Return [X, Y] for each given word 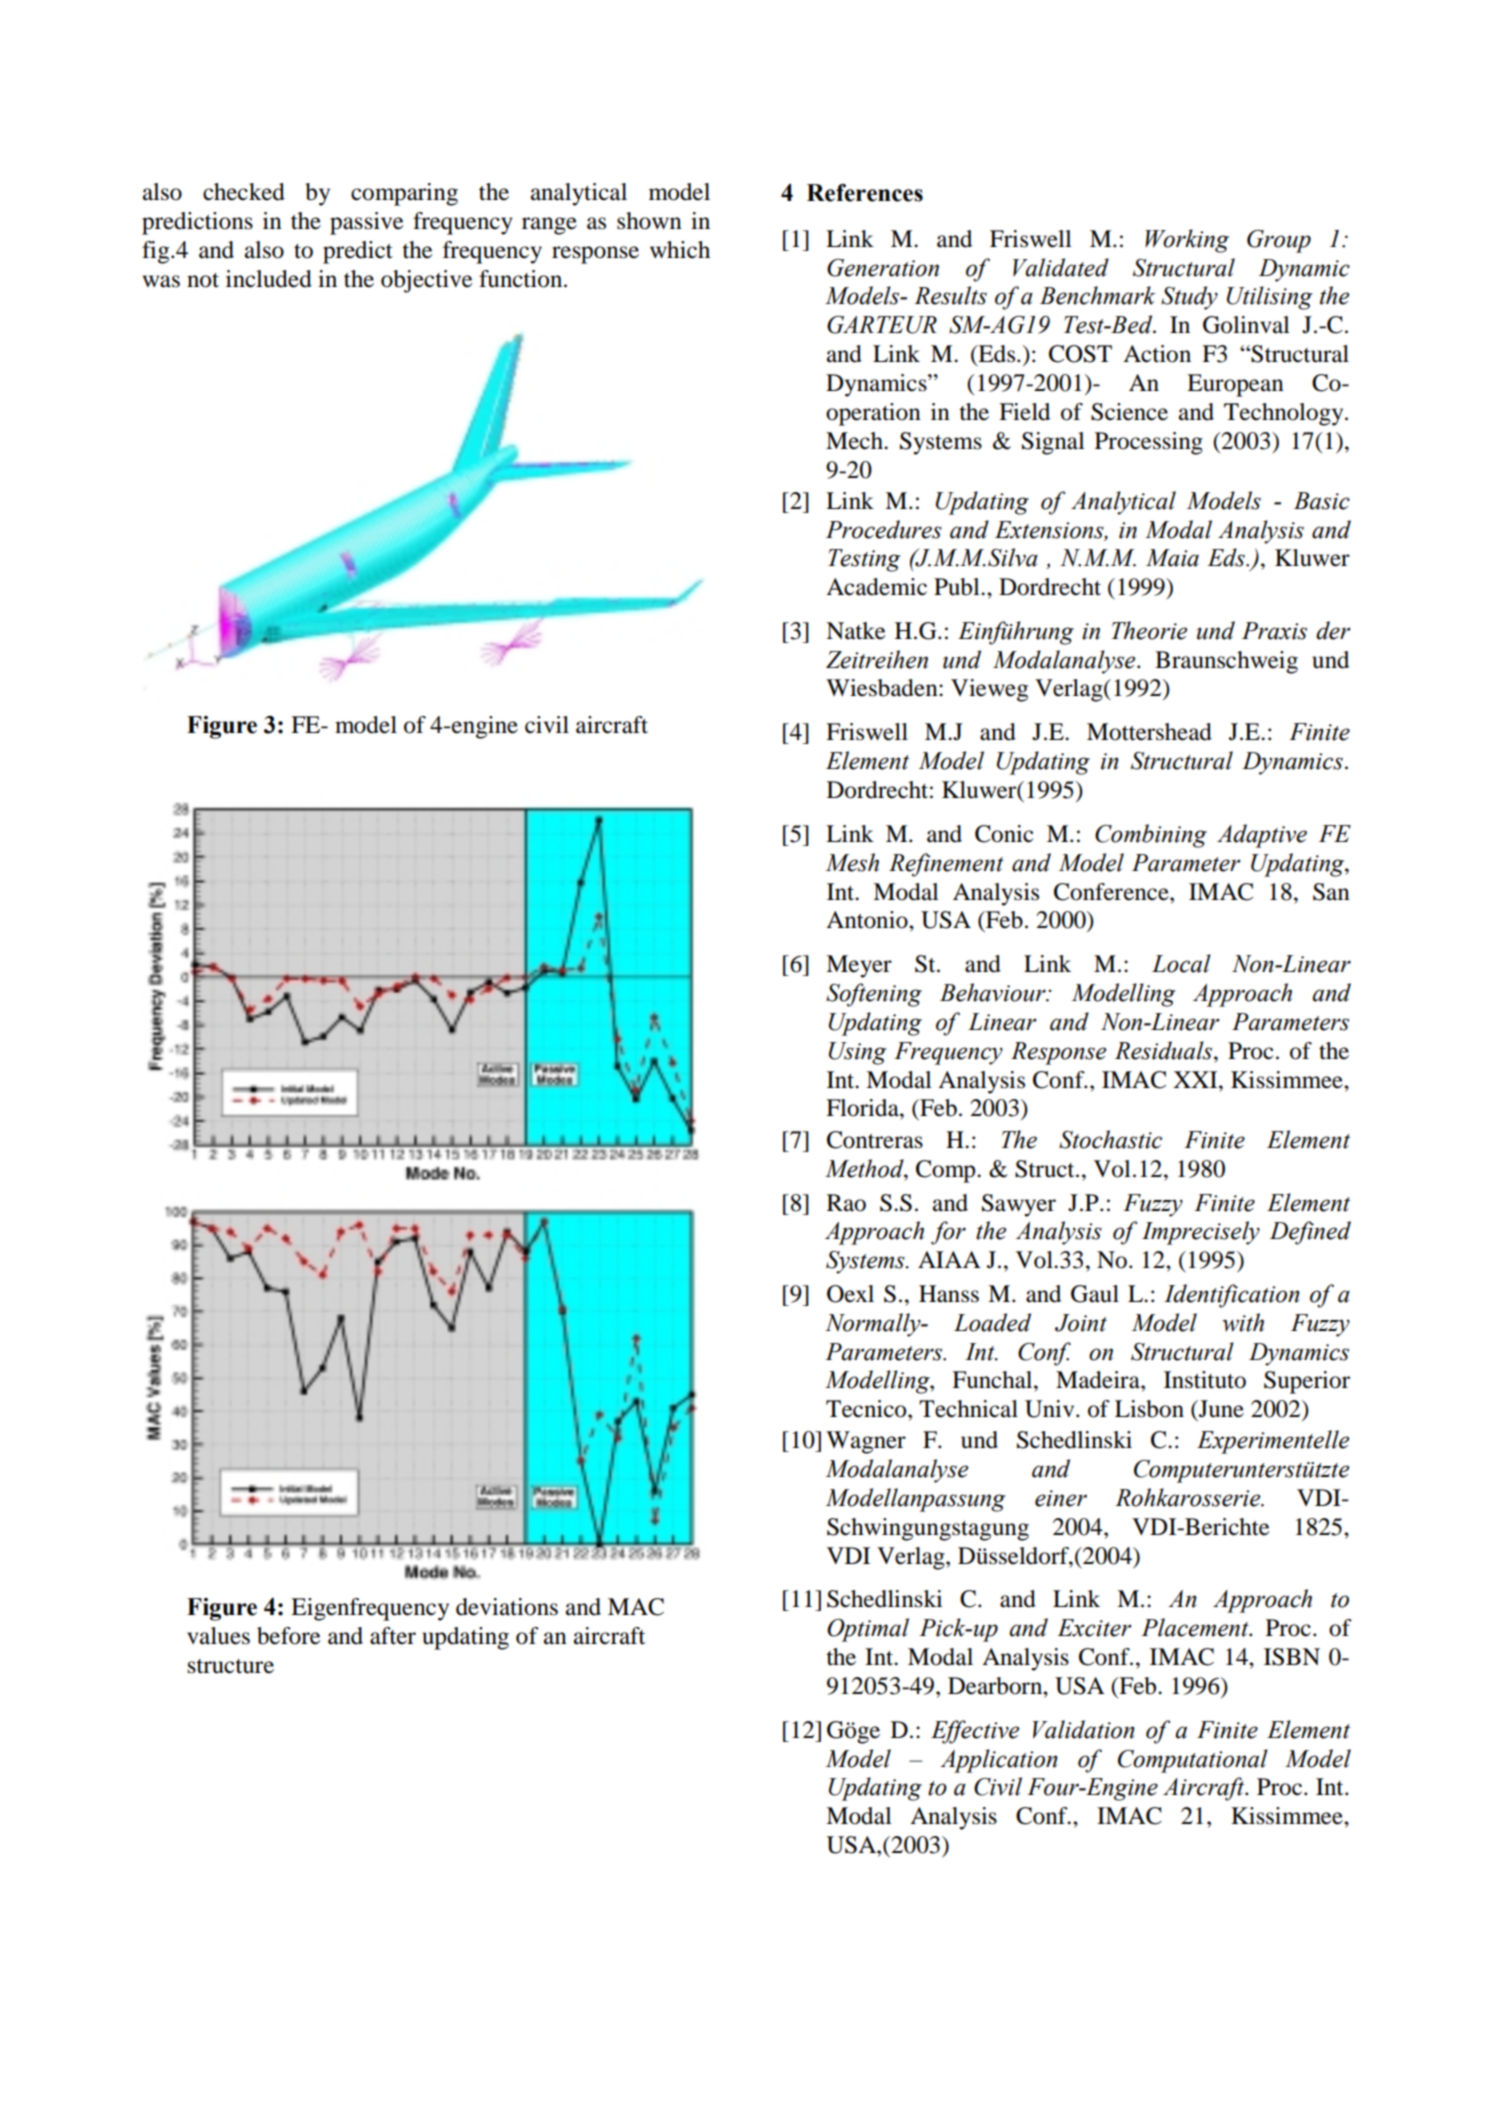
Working [1187, 241]
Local [1181, 963]
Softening [874, 995]
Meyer [859, 966]
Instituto [1205, 1380]
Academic [876, 587]
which [680, 250]
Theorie [1149, 630]
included [269, 279]
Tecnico [867, 1409]
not [203, 280]
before [289, 1636]
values [218, 1636]
